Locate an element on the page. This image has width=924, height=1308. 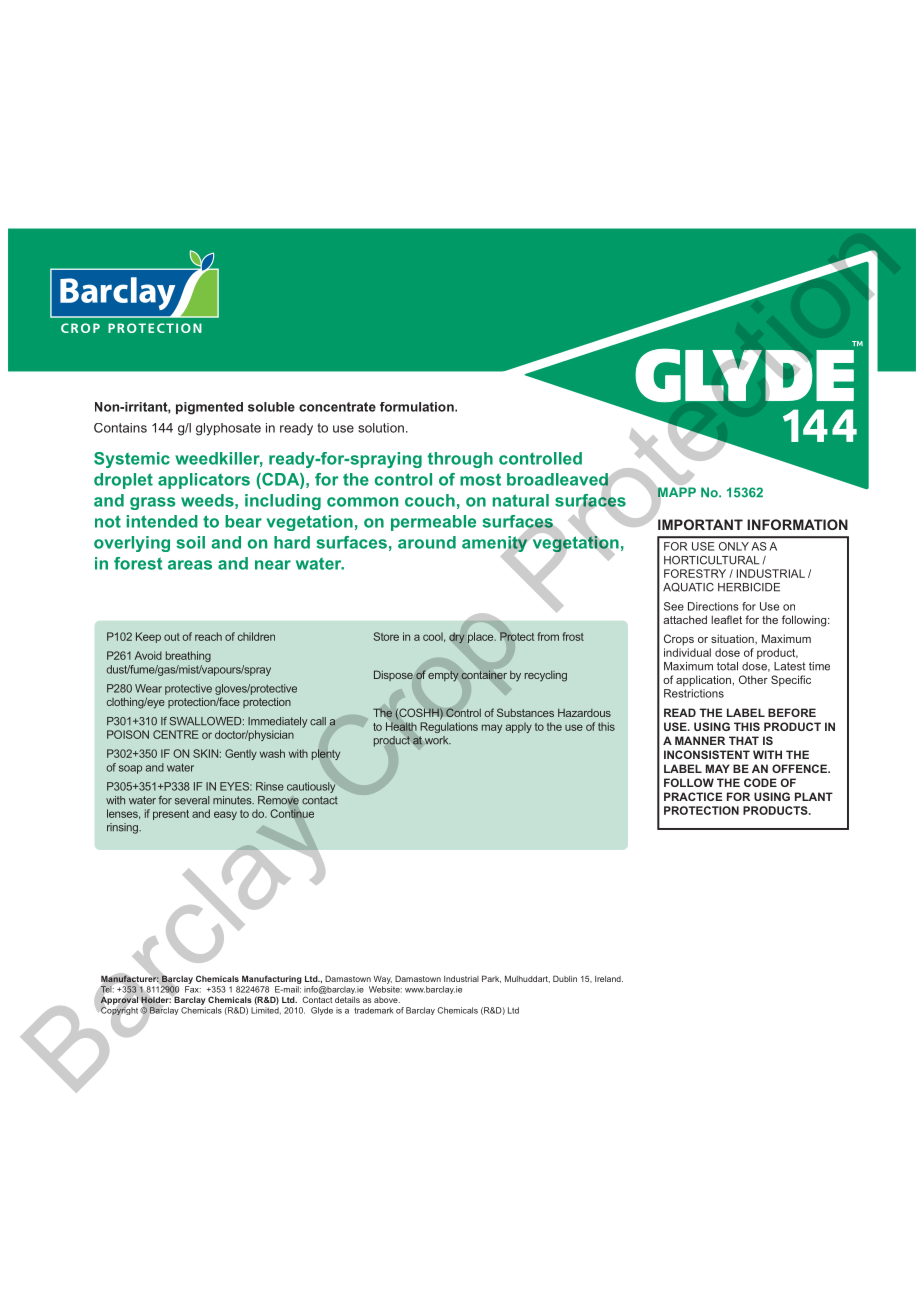
CENTRE is located at coordinates (176, 734).
